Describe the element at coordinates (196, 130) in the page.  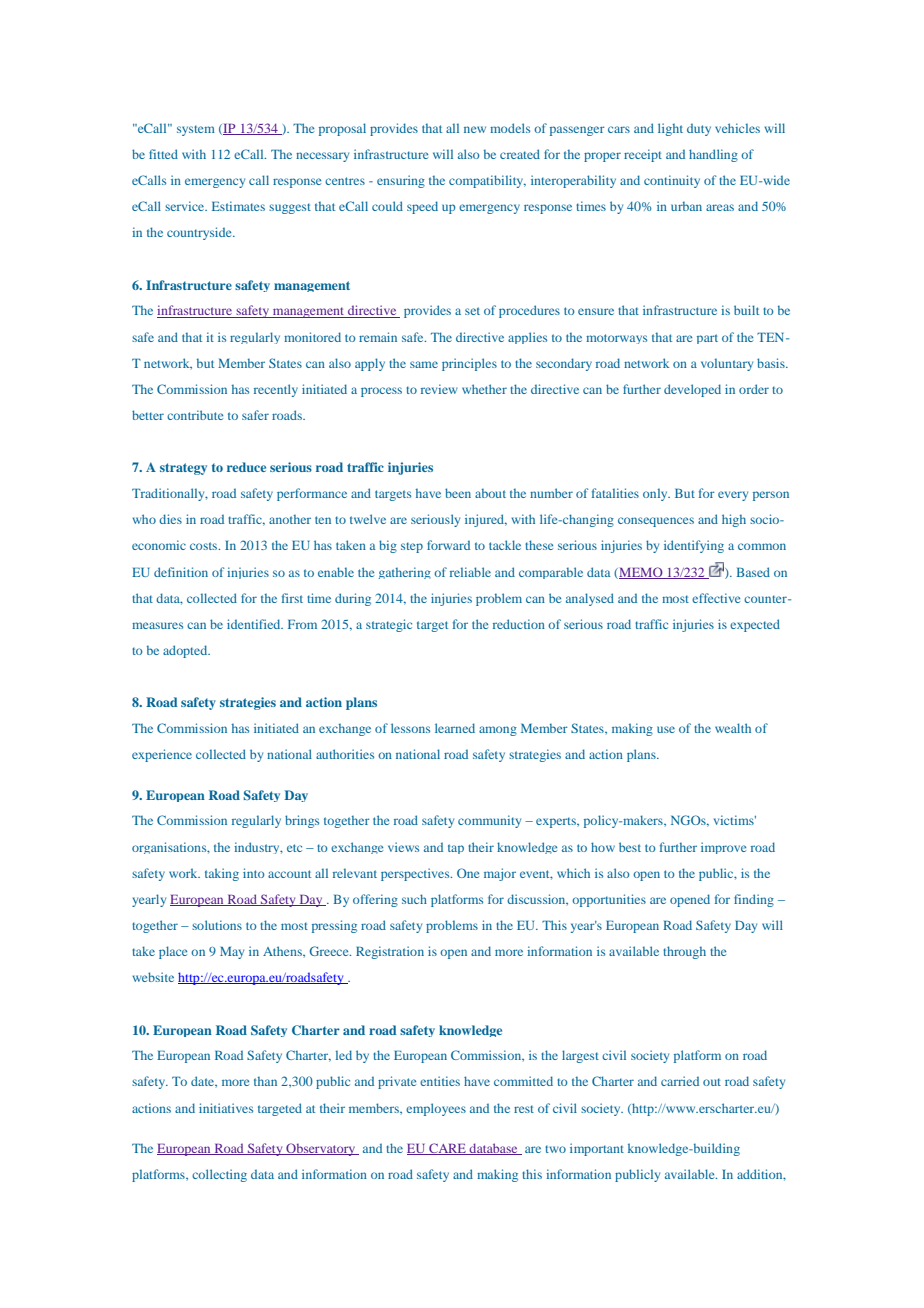
I see `system` at that location.
